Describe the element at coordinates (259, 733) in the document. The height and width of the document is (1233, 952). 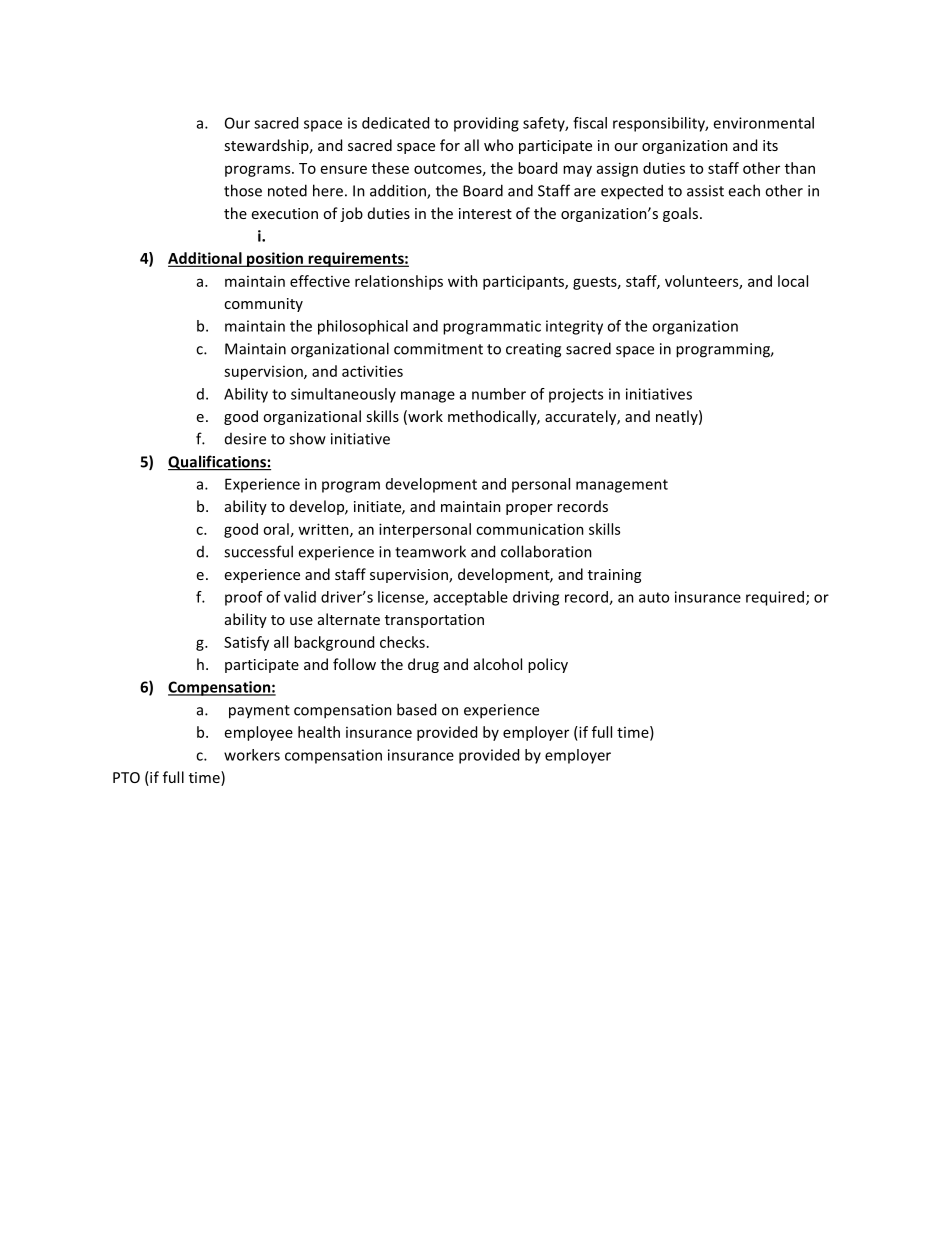
I see `employee` at that location.
